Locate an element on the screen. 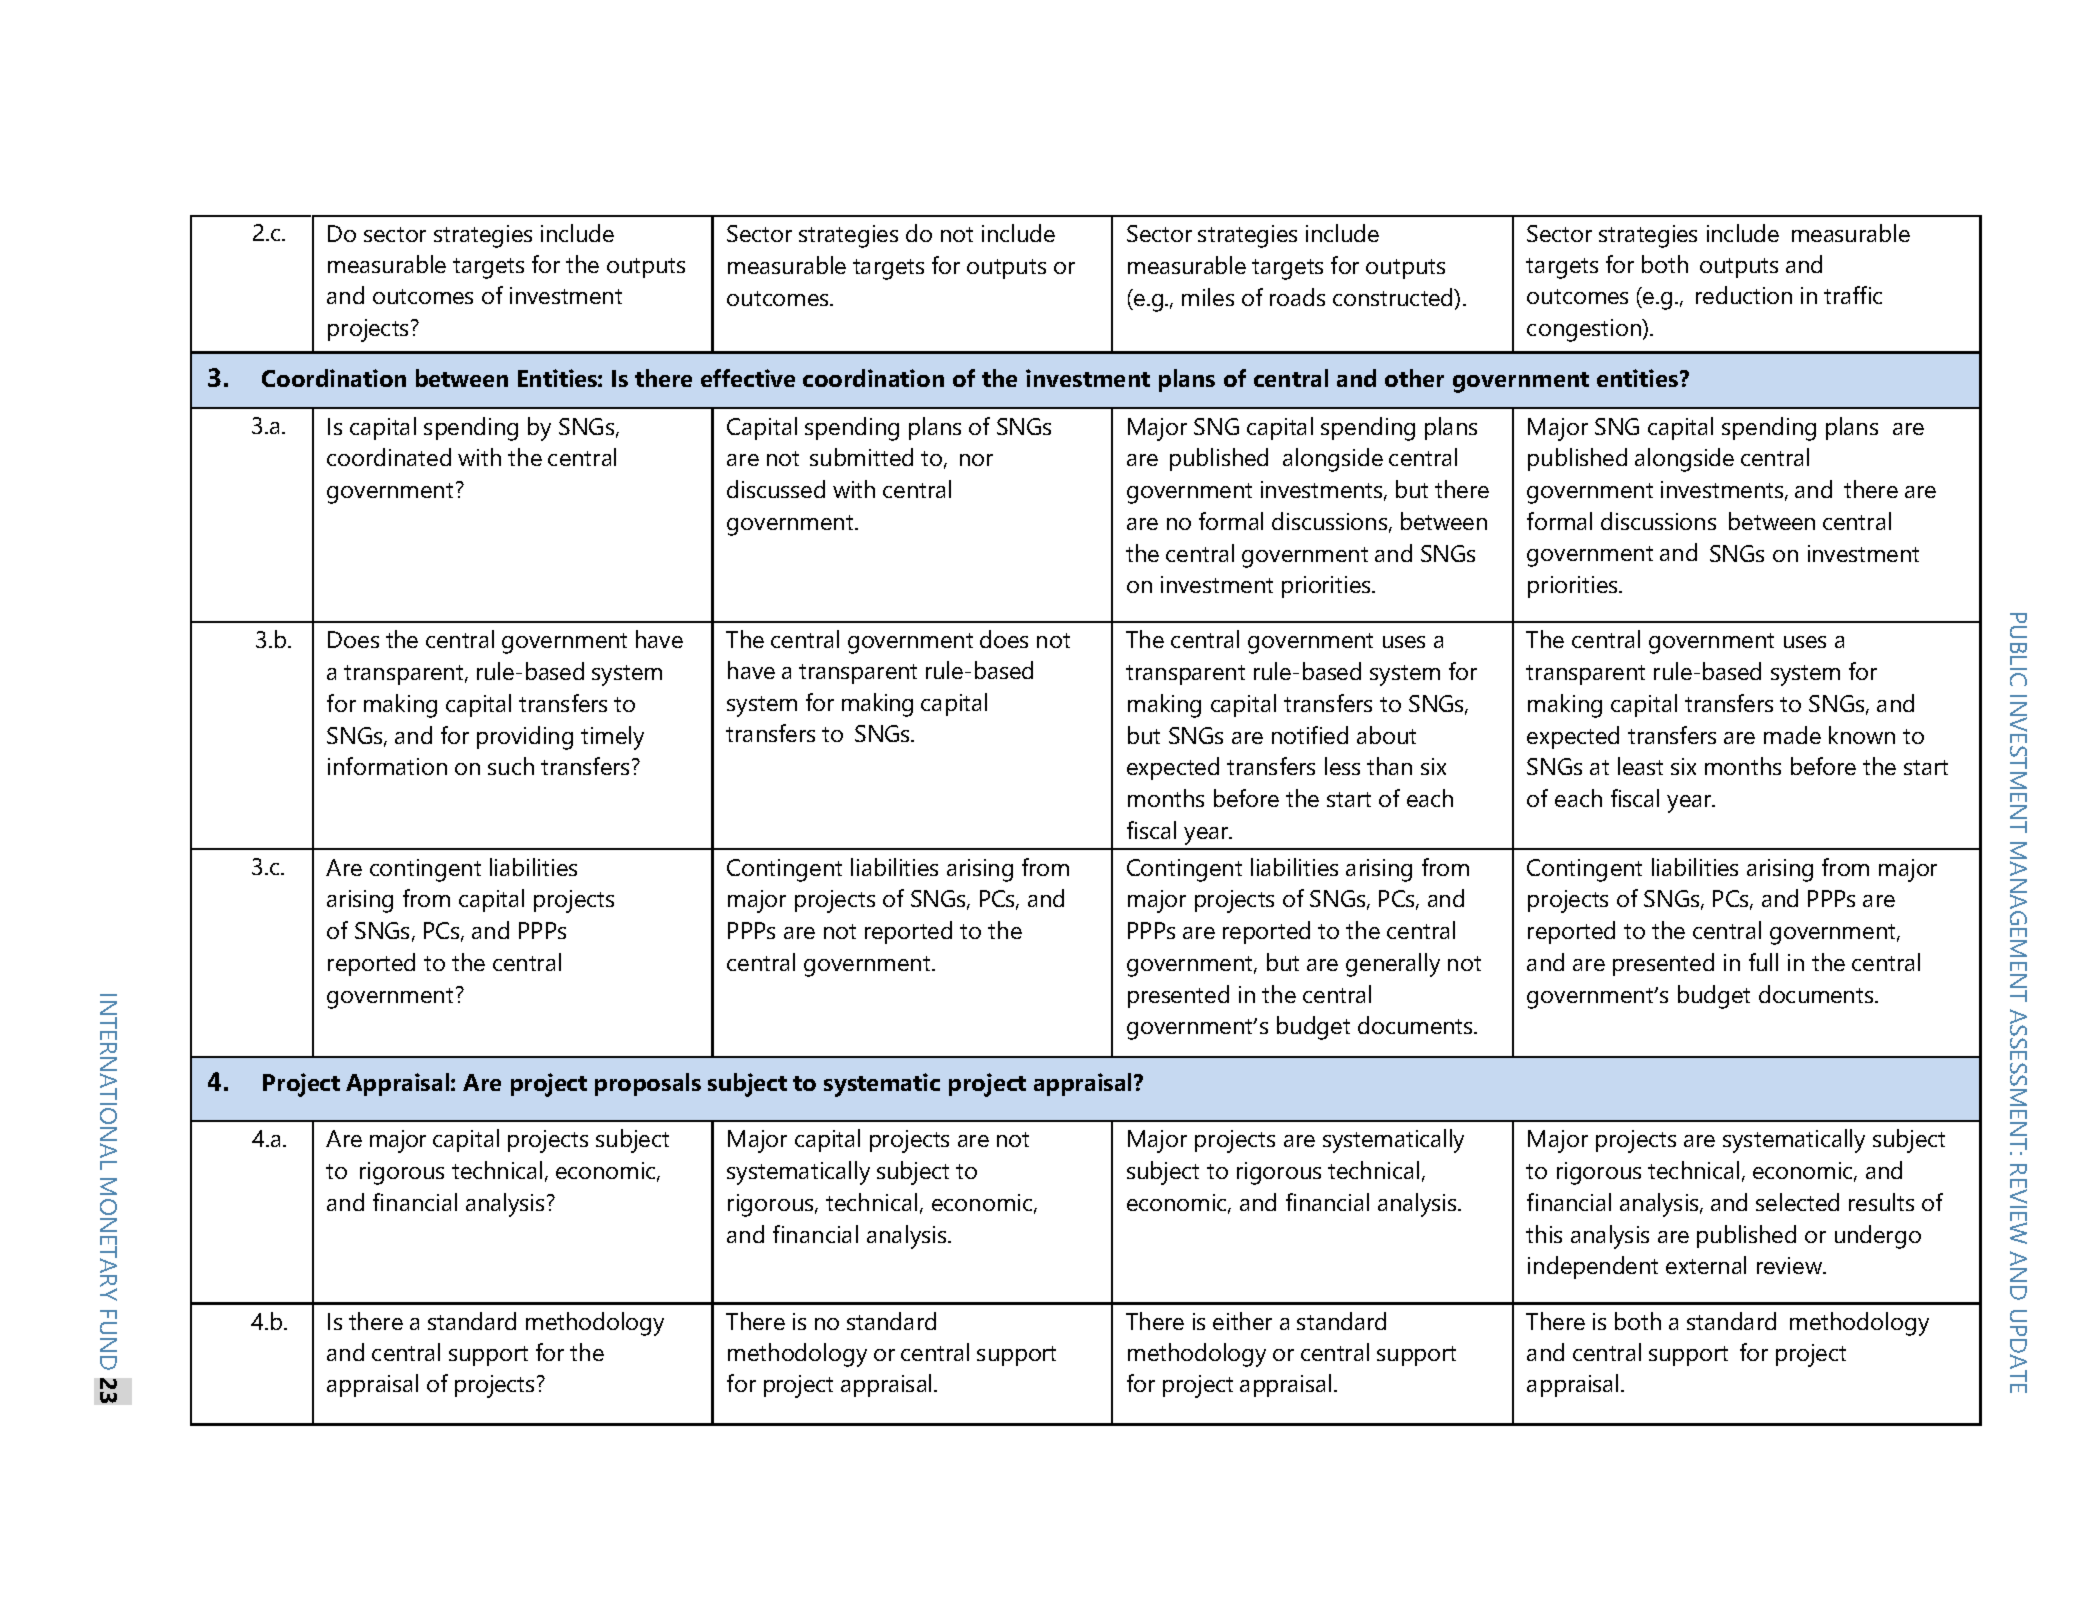  least is located at coordinates (1640, 766).
